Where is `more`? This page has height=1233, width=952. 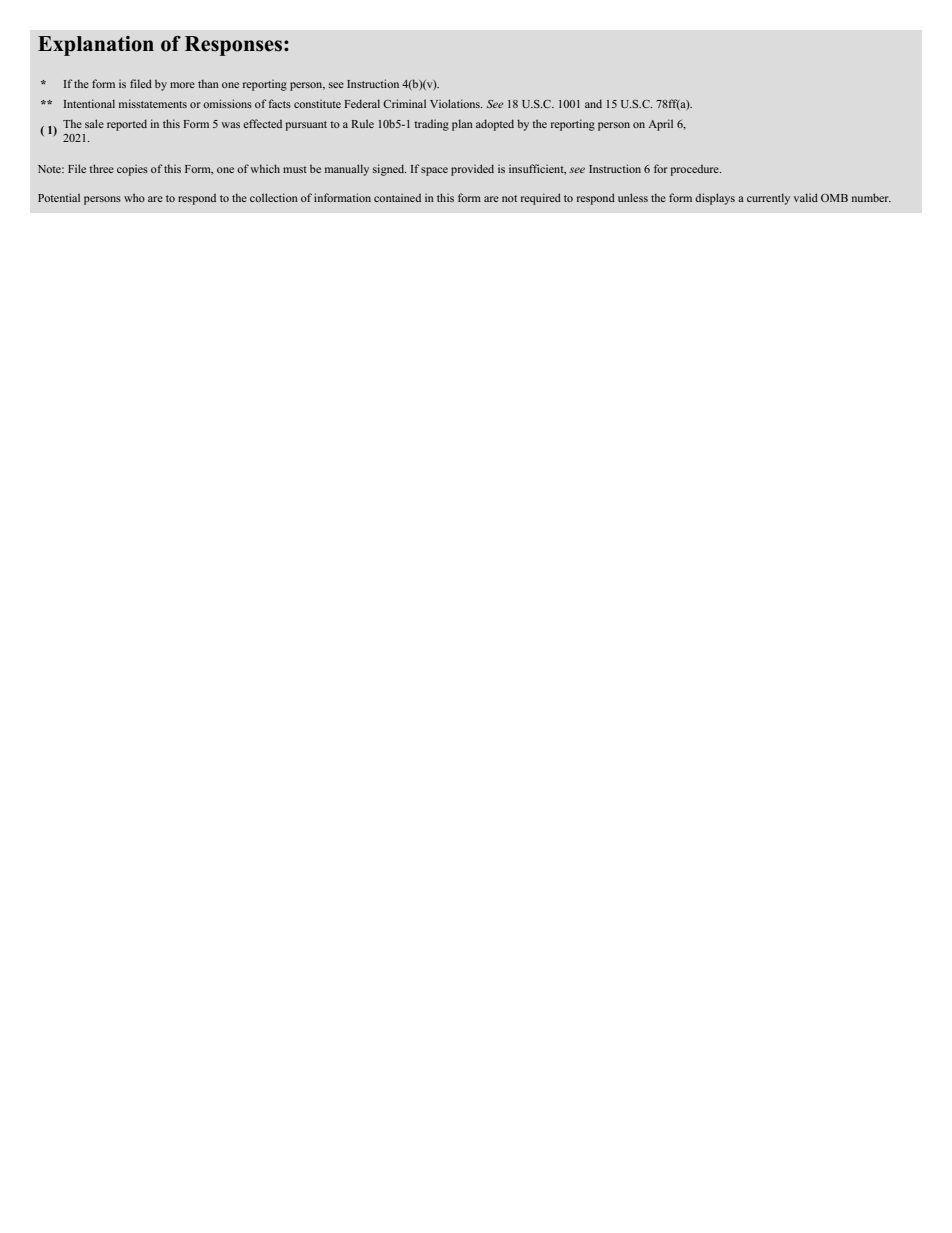
more is located at coordinates (182, 85).
